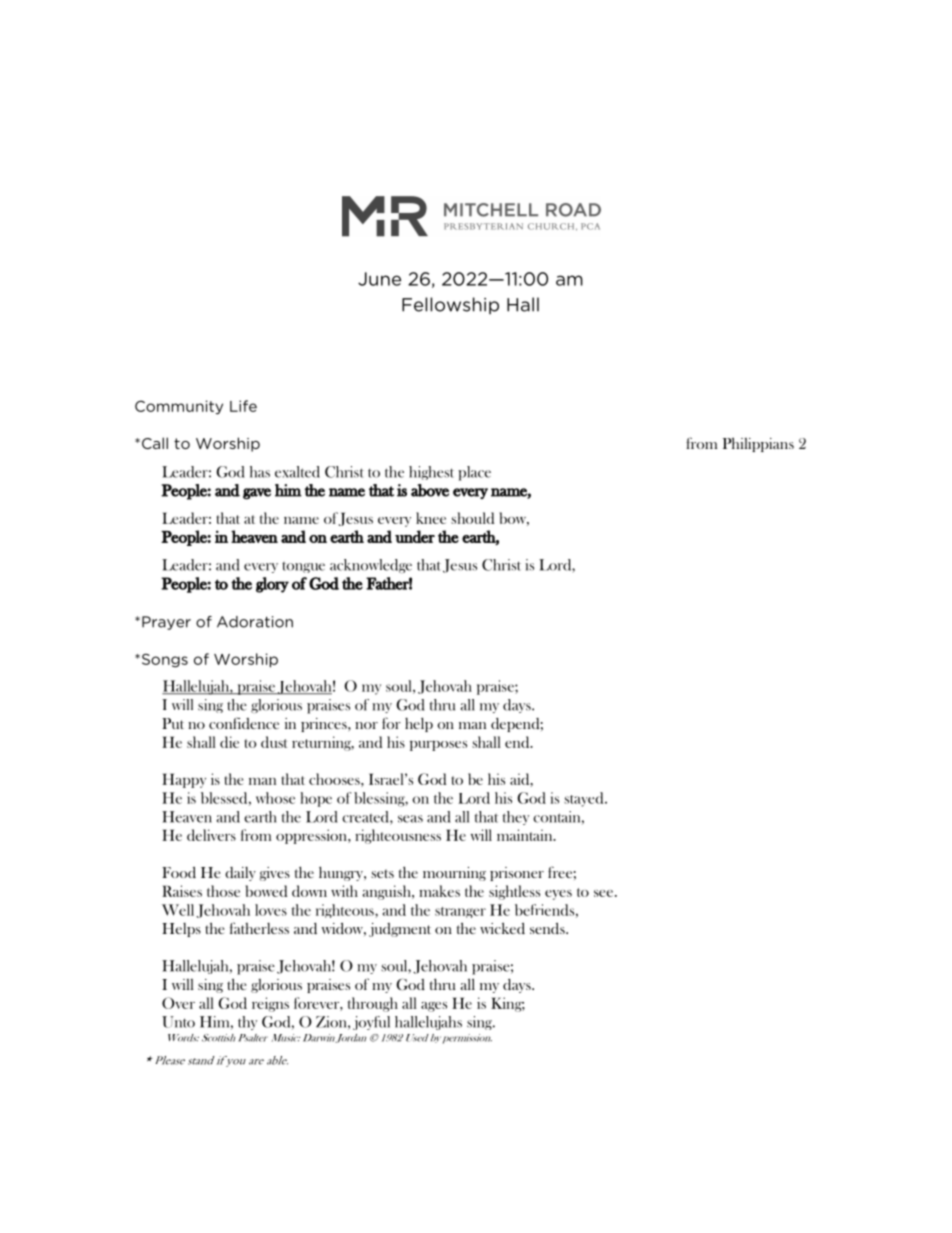  Describe the element at coordinates (379, 279) in the screenshot. I see `June` at that location.
